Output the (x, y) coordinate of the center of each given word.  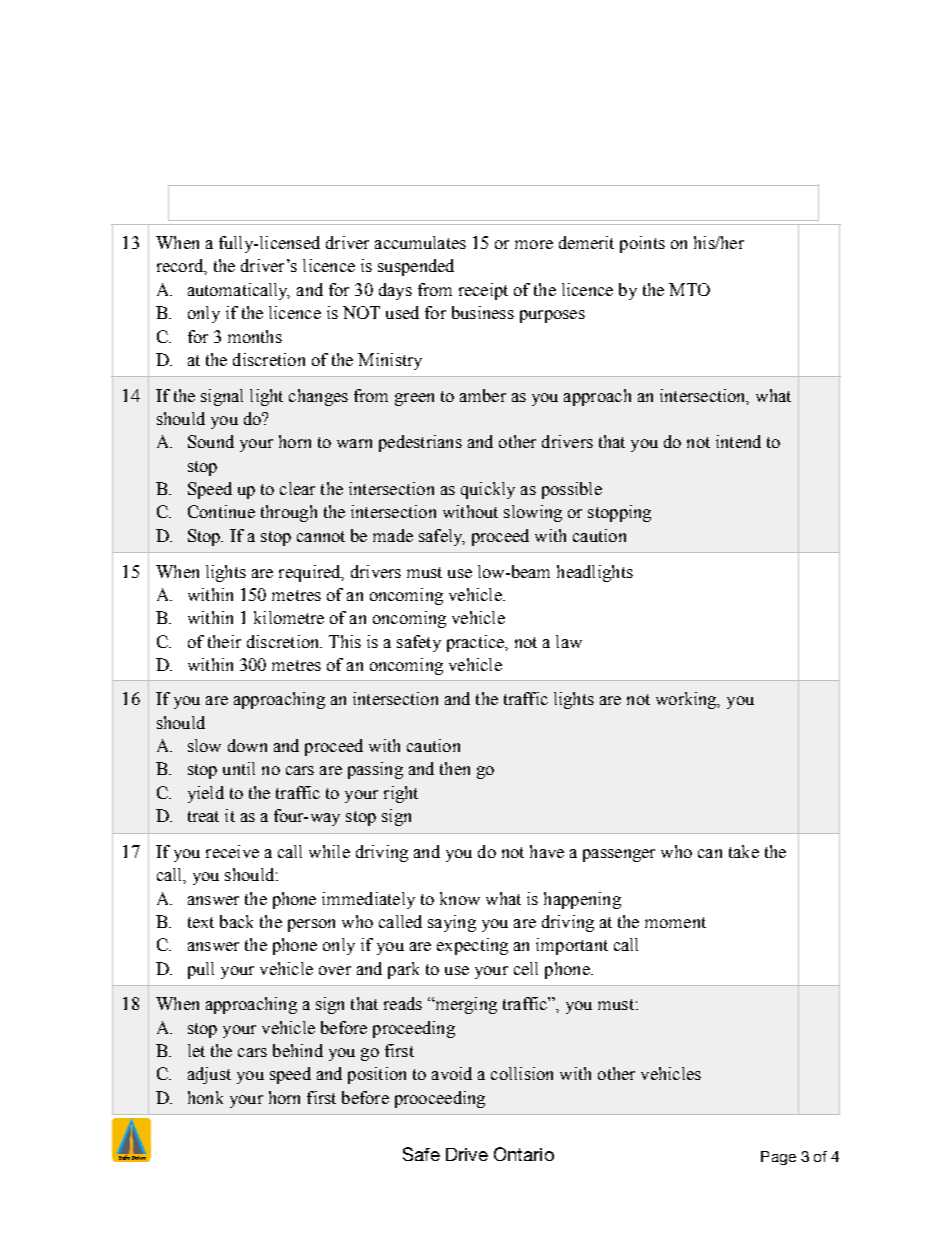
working (687, 700)
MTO (689, 289)
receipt (483, 291)
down (247, 745)
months (255, 336)
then (455, 768)
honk (205, 1097)
